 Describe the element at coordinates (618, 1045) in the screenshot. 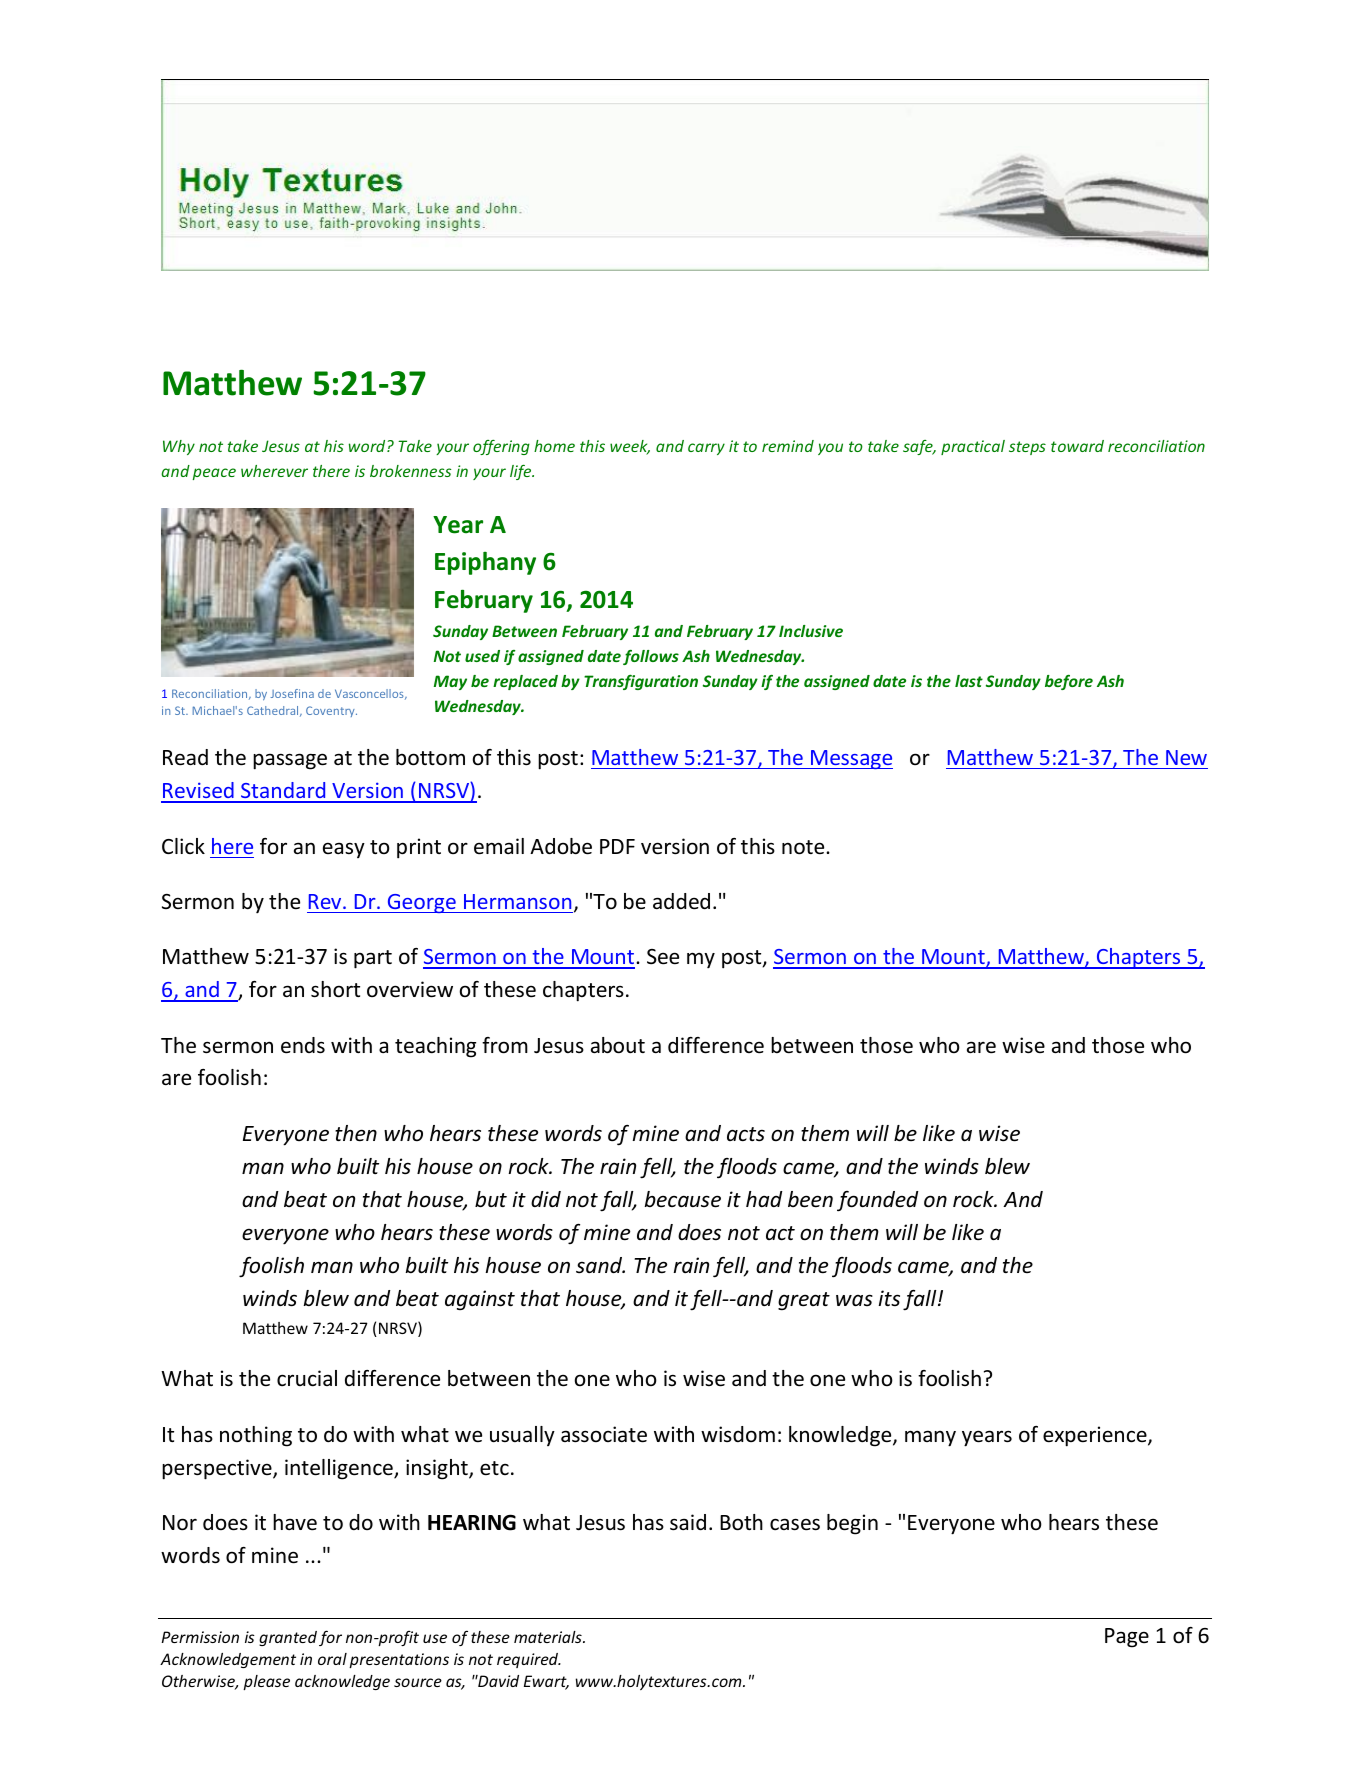

I see `about` at that location.
